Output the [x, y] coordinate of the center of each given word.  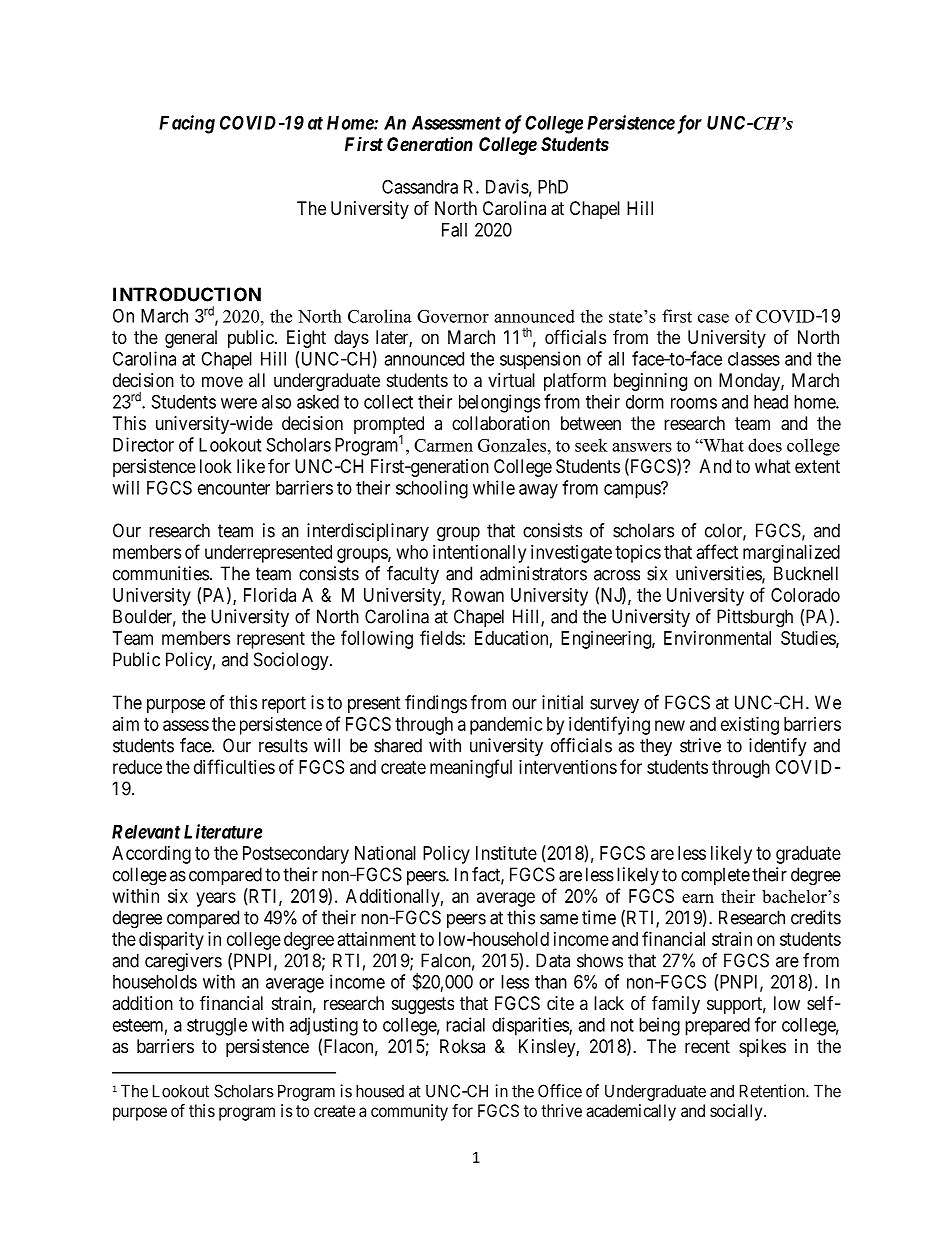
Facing [187, 124]
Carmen [443, 445]
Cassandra [420, 186]
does [765, 445]
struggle [217, 1027]
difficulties [234, 766]
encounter [234, 488]
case [713, 318]
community [409, 1112]
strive [700, 745]
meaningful [471, 768]
